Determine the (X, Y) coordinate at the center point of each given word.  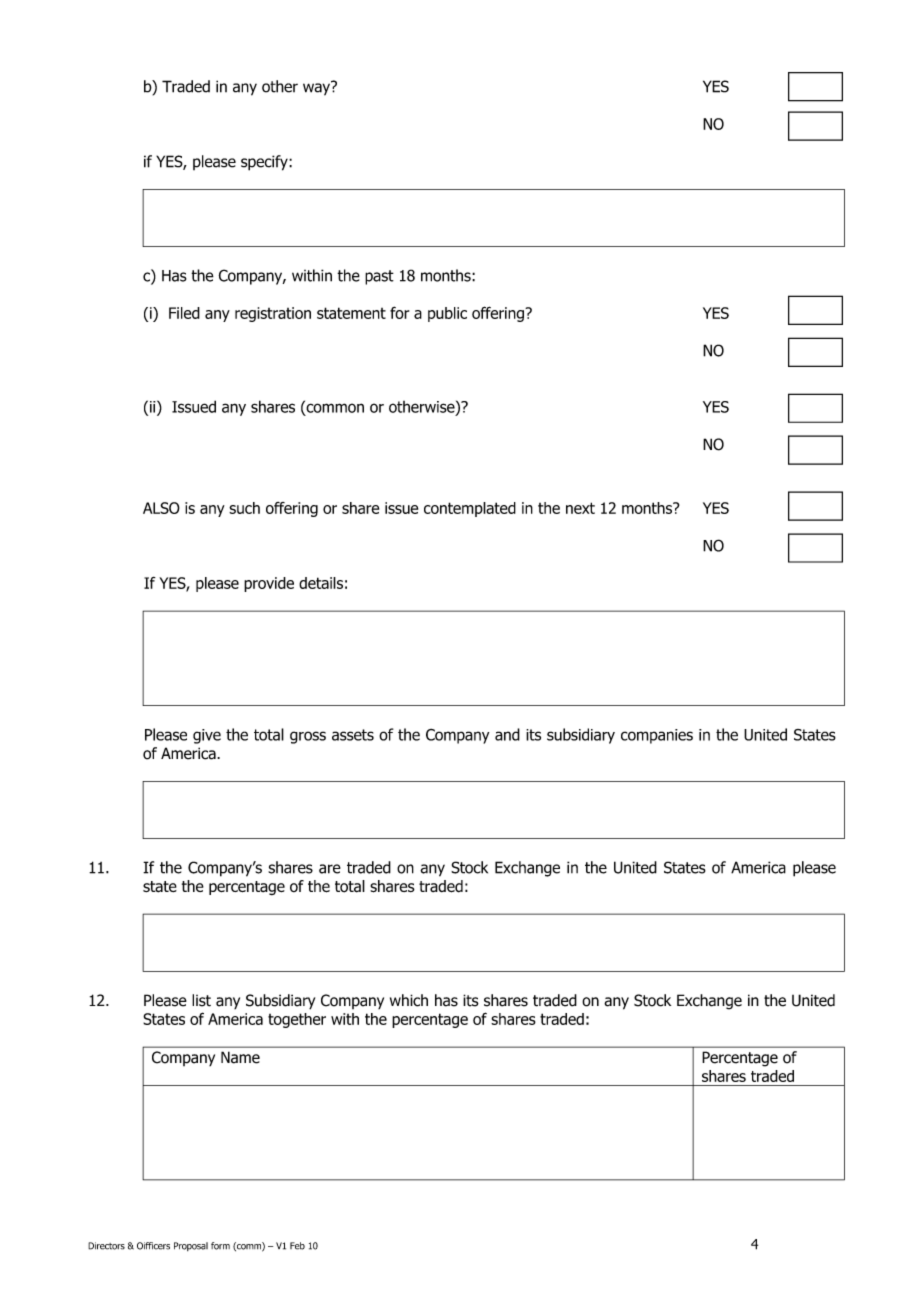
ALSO (161, 508)
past (379, 277)
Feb (297, 1246)
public (447, 314)
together (297, 1020)
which (409, 1000)
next (580, 508)
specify (265, 163)
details (321, 583)
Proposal (191, 1246)
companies (657, 736)
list (201, 1000)
